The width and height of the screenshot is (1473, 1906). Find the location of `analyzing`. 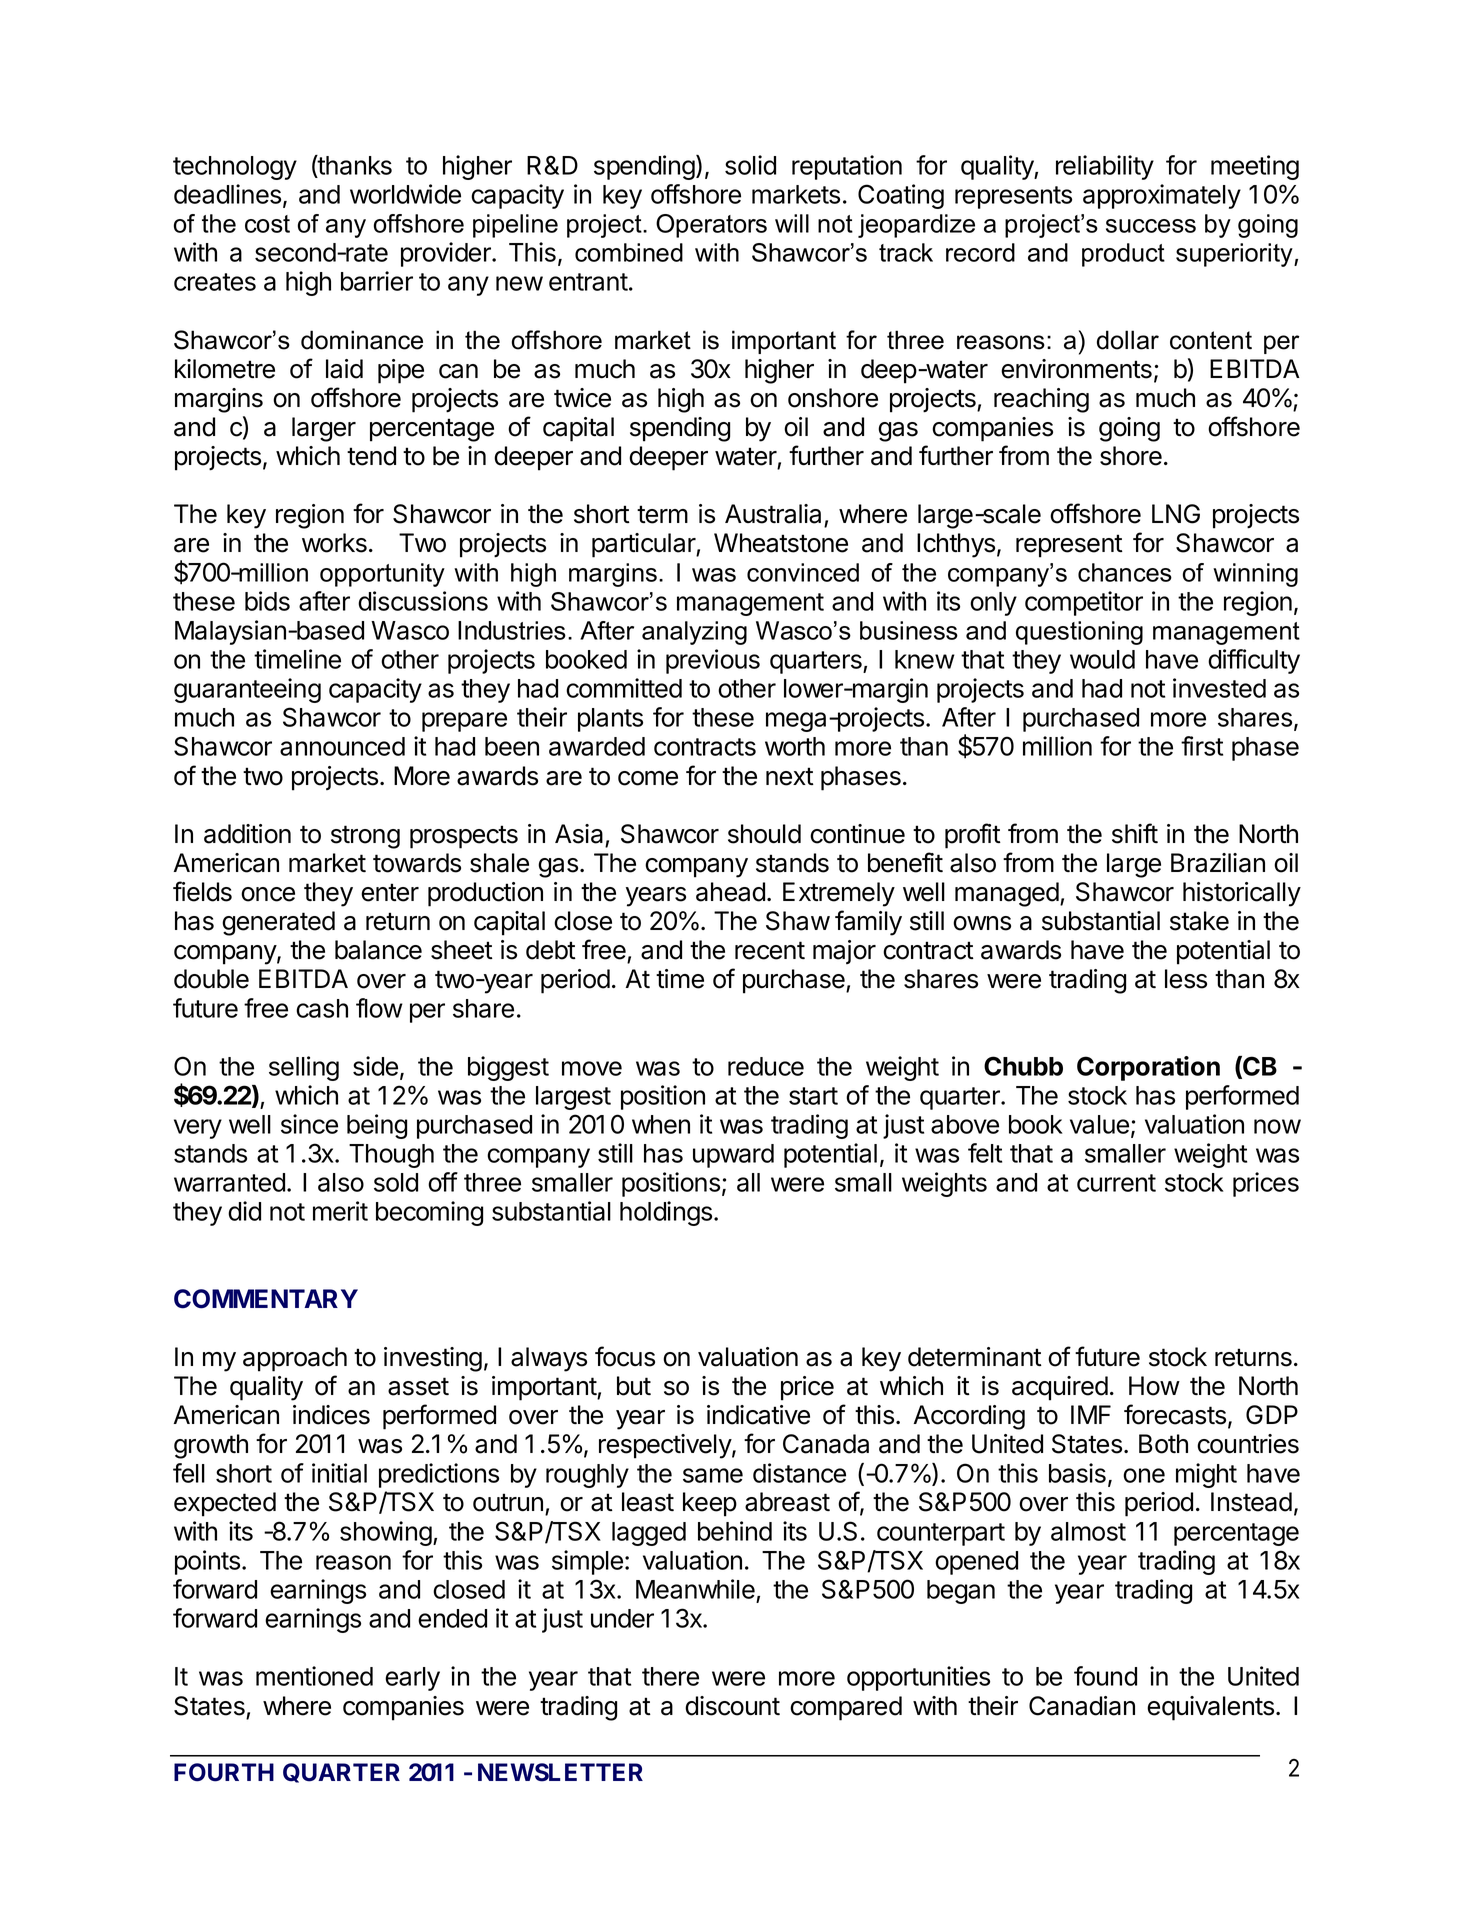

analyzing is located at coordinates (694, 633).
